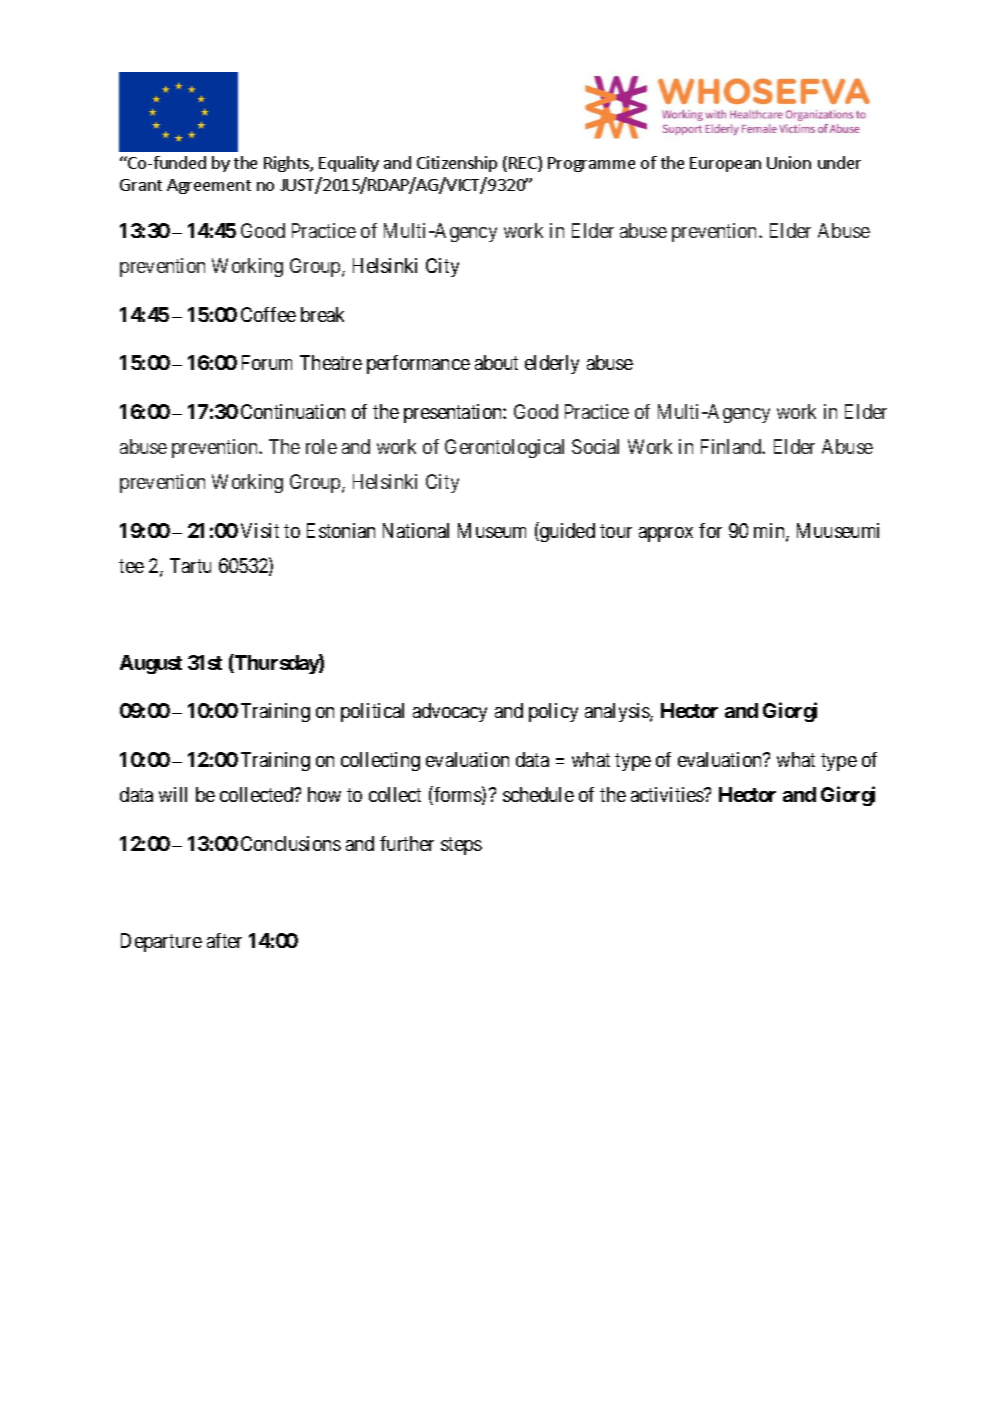 Image resolution: width=1008 pixels, height=1426 pixels. Describe the element at coordinates (725, 164) in the screenshot. I see `European` at that location.
